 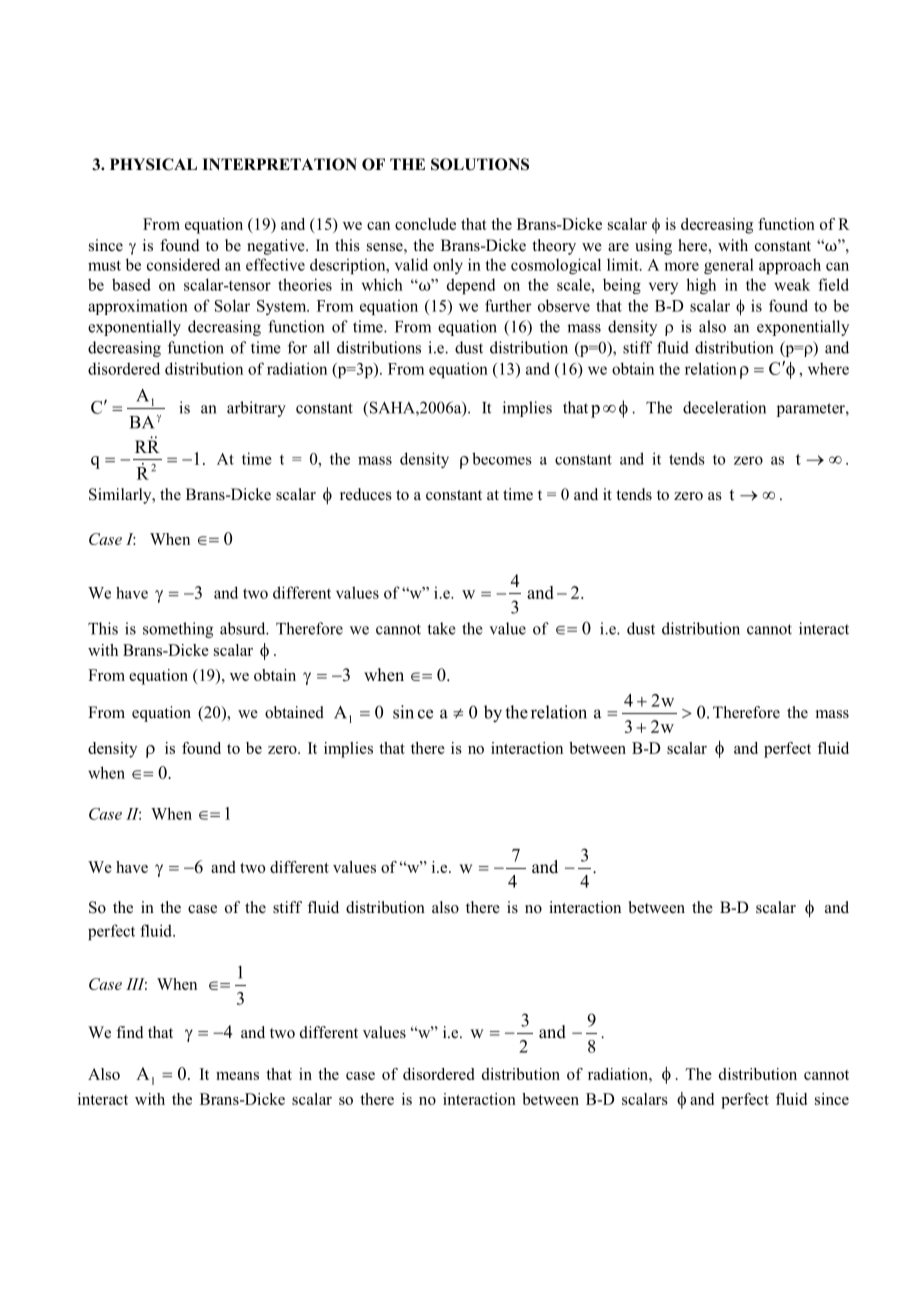 What do you see at coordinates (178, 630) in the screenshot?
I see `something` at bounding box center [178, 630].
